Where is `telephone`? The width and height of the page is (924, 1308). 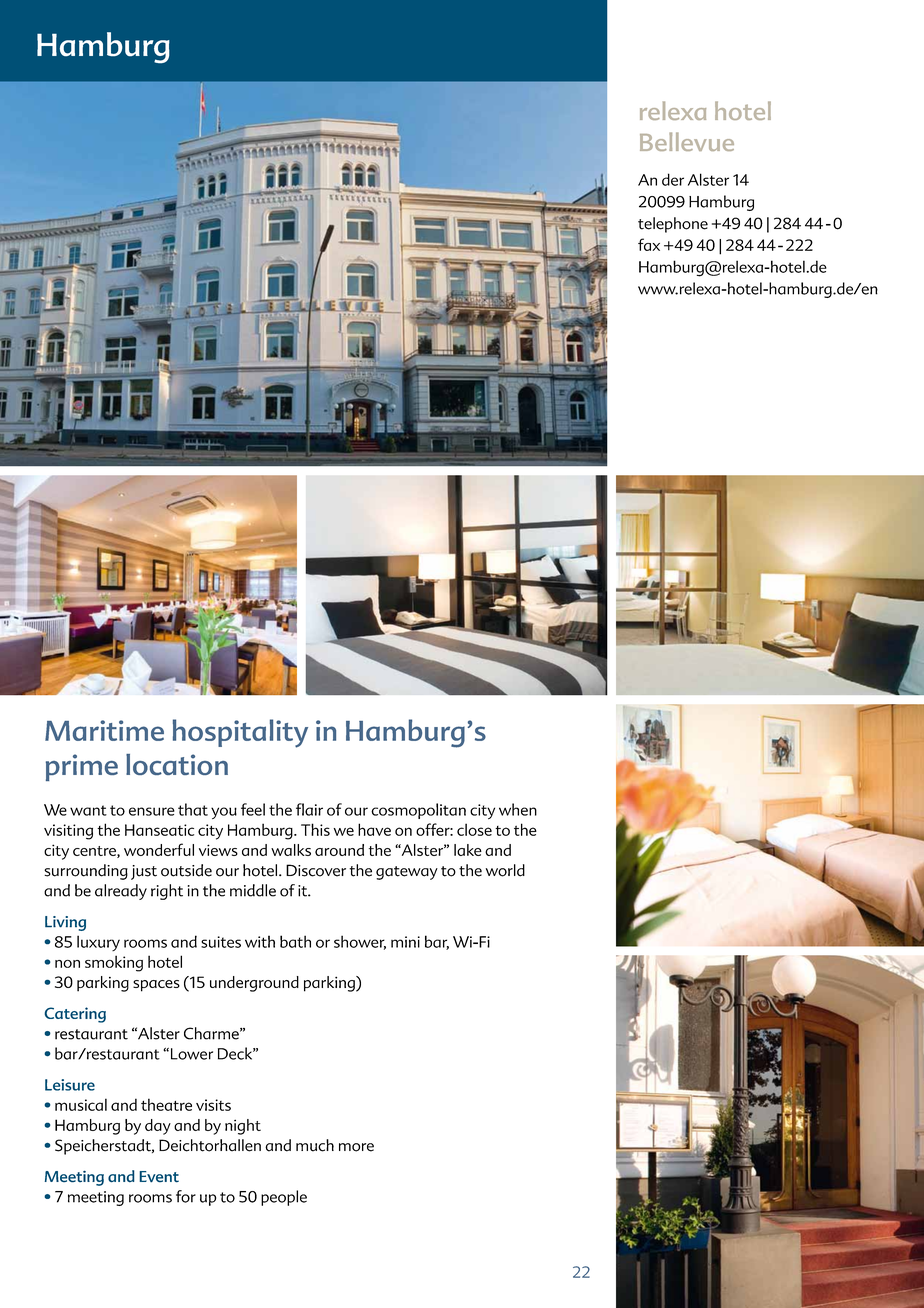 telephone is located at coordinates (673, 225).
